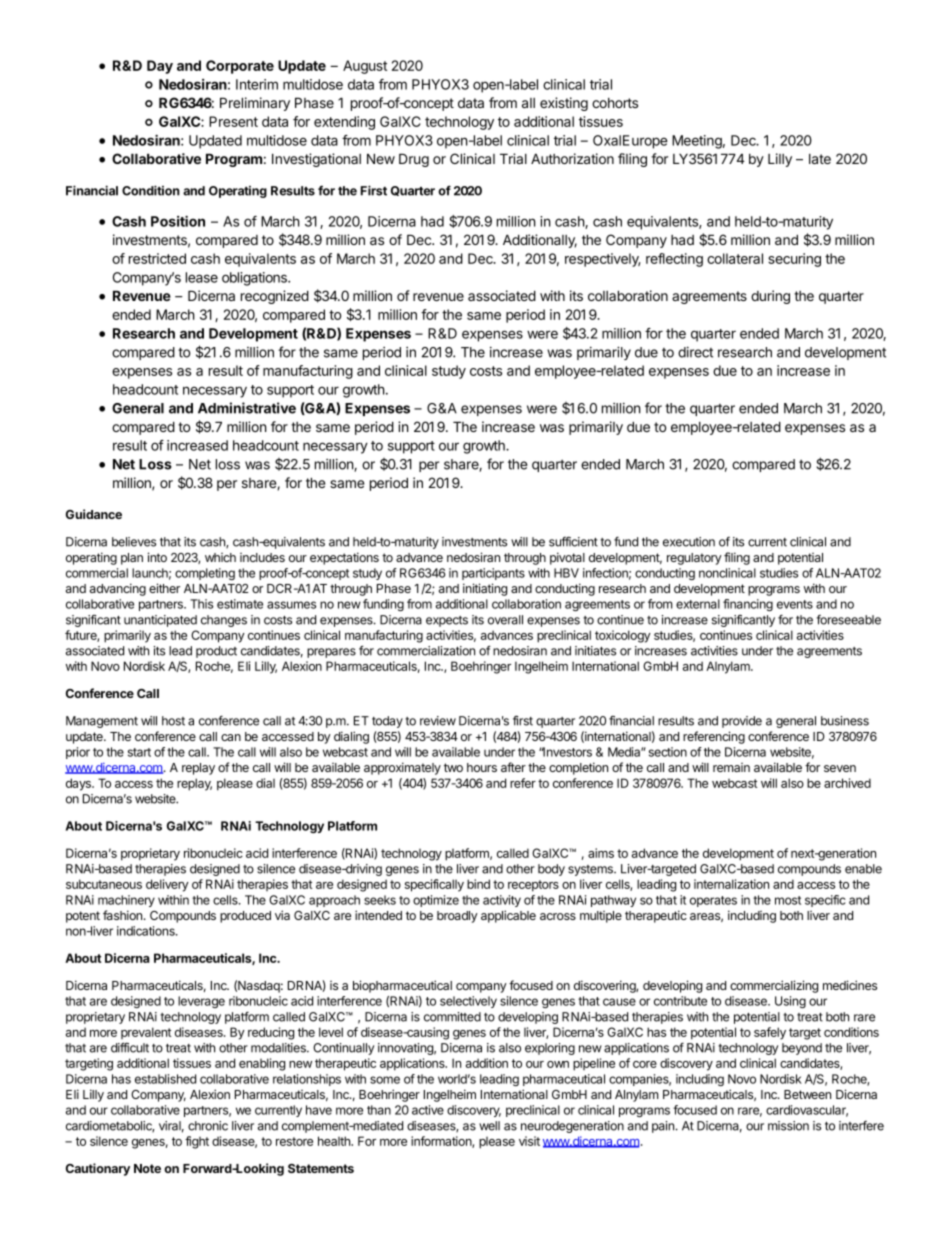 This image has width=952, height=1233. What do you see at coordinates (482, 767) in the image?
I see `hours` at bounding box center [482, 767].
